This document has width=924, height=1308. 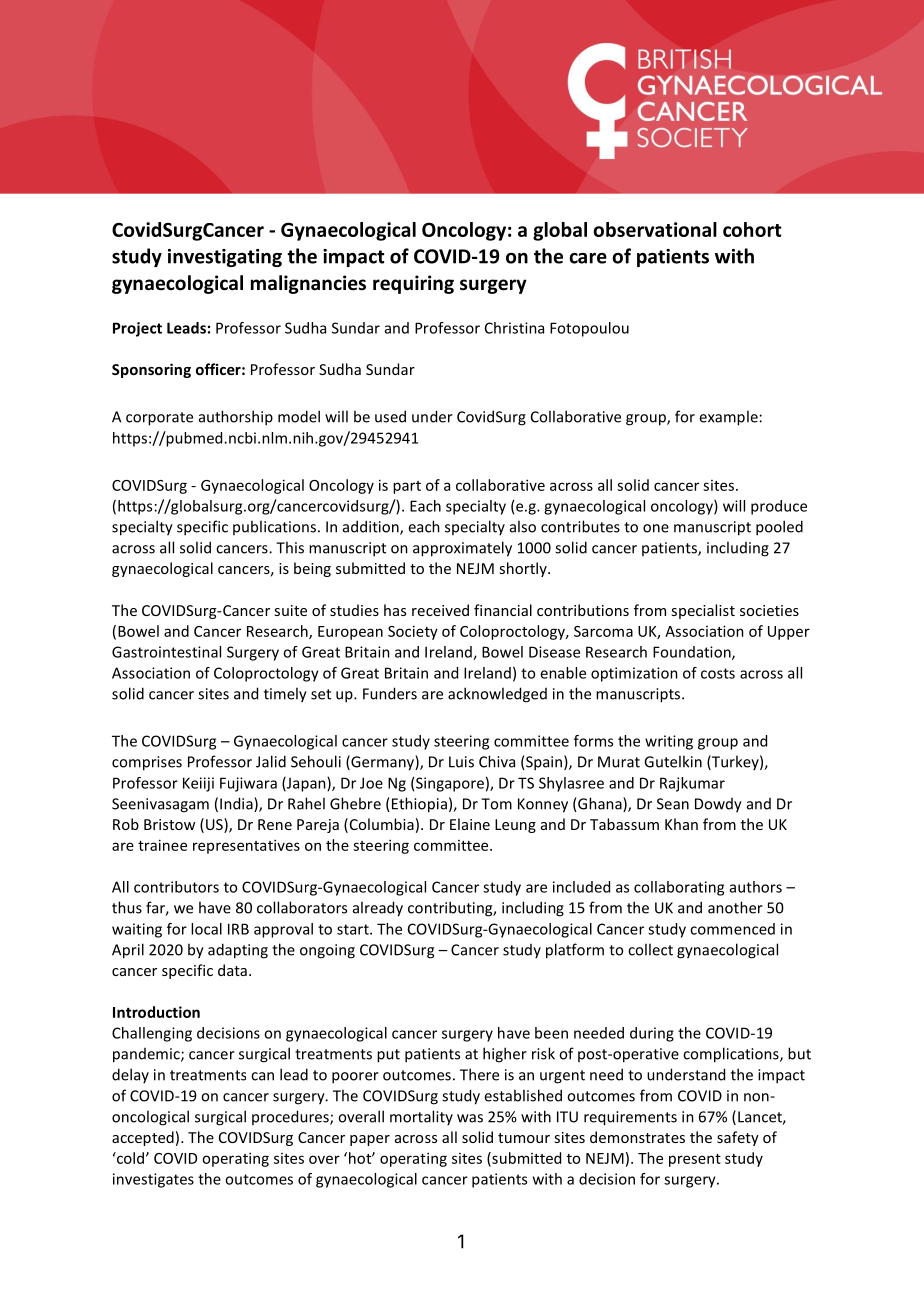 I want to click on cohort, so click(x=752, y=229).
